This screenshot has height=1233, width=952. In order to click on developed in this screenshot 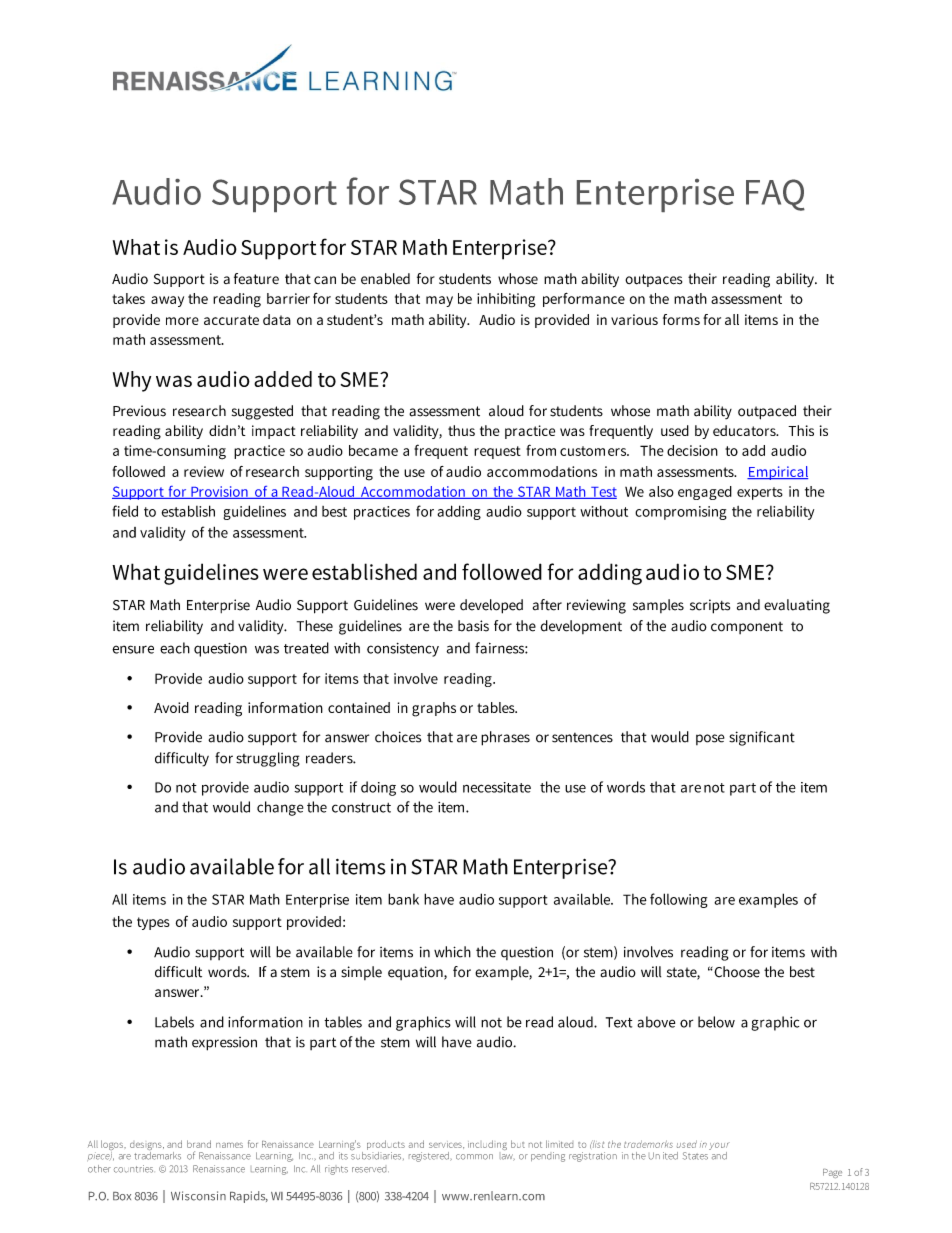, I will do `click(491, 606)`.
